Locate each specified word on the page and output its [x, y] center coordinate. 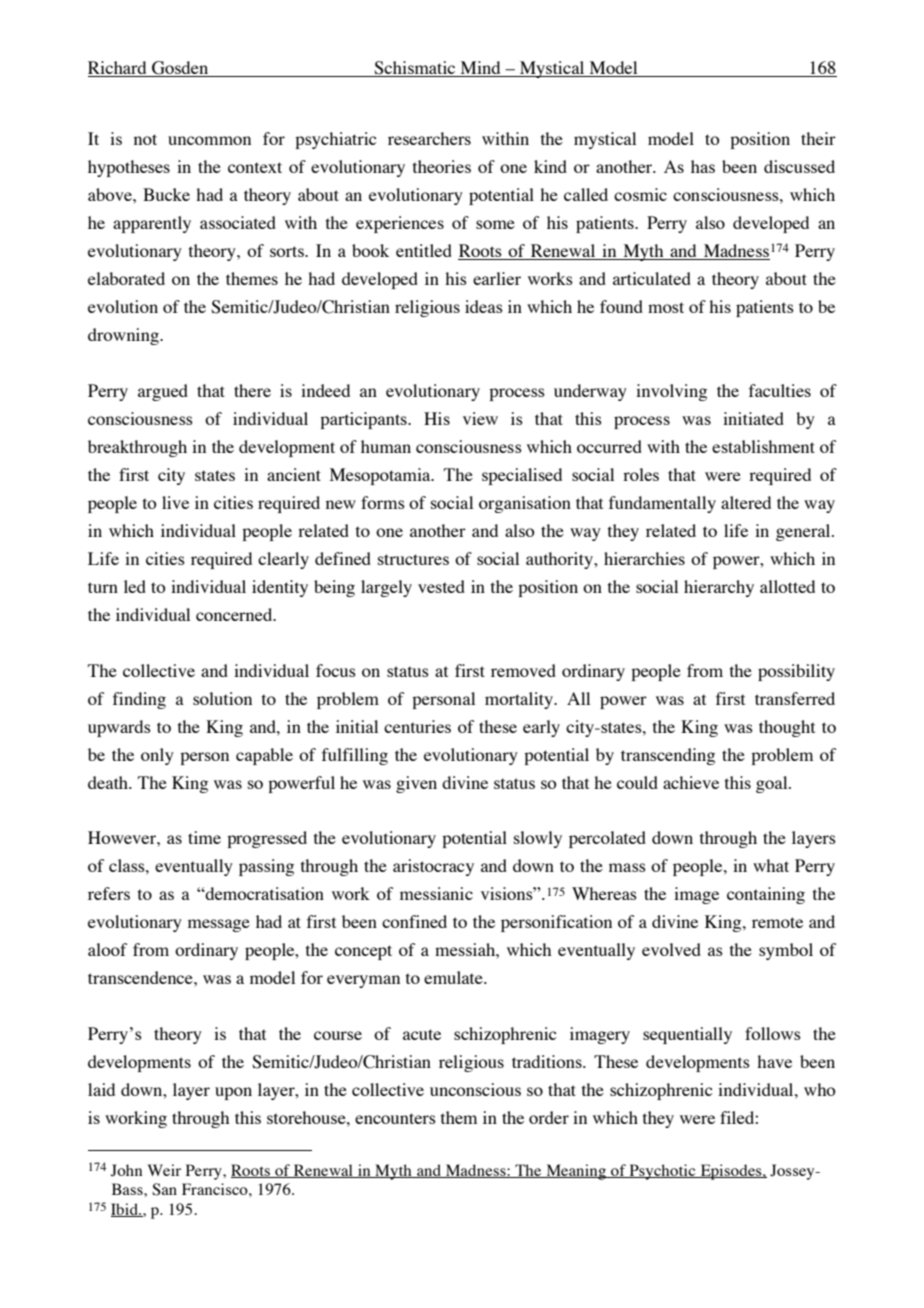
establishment [763, 446]
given [416, 784]
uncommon [209, 140]
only [157, 756]
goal [773, 784]
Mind [480, 69]
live [175, 502]
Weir [164, 1170]
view [480, 418]
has [703, 166]
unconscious [475, 1089]
